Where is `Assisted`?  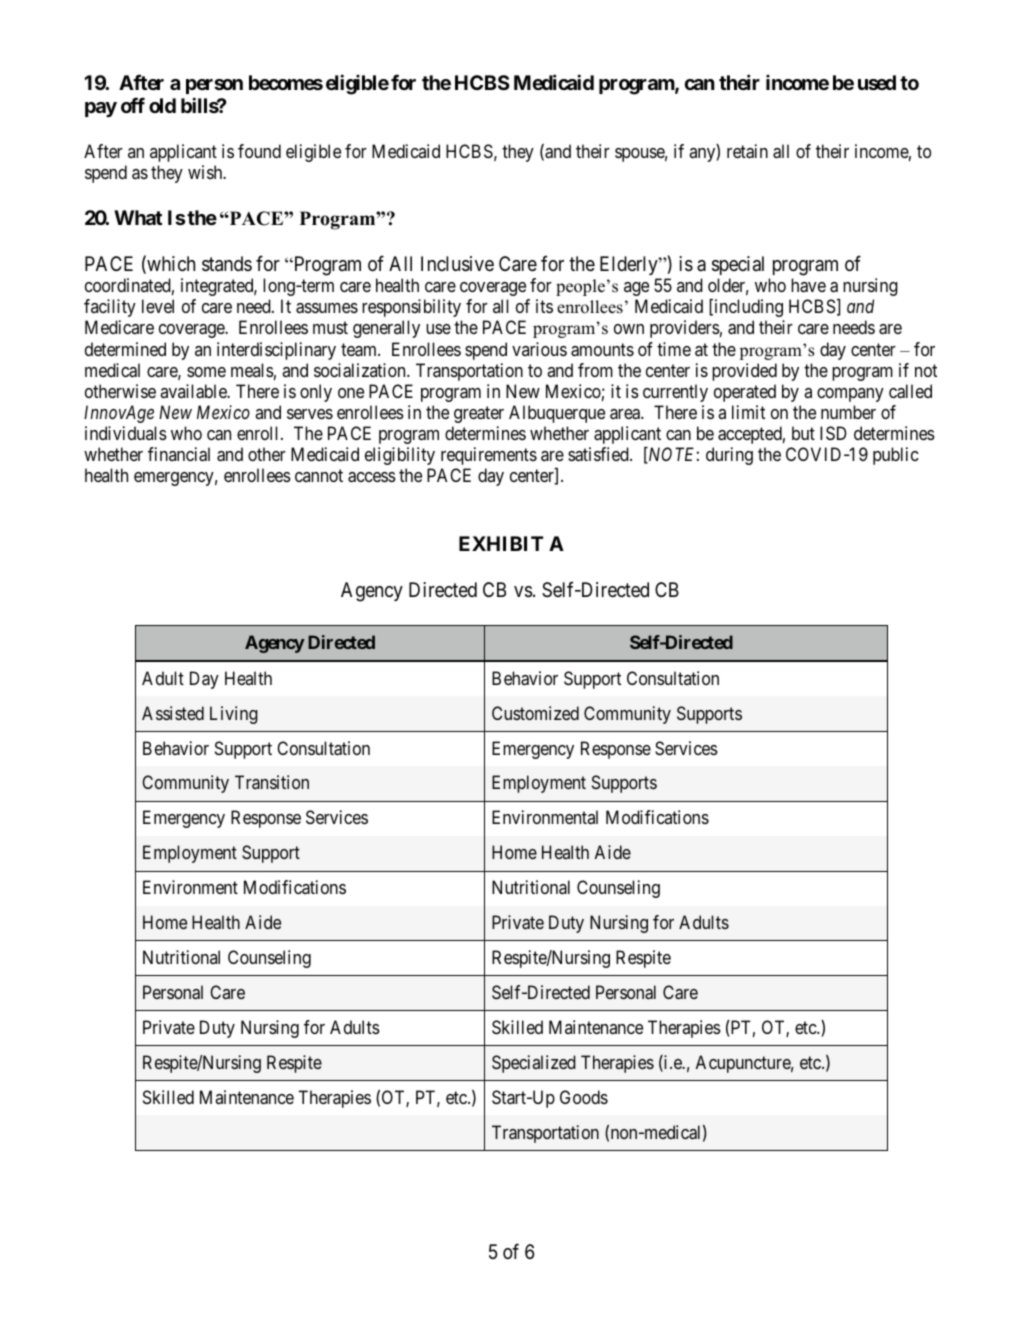 Assisted is located at coordinates (173, 713).
